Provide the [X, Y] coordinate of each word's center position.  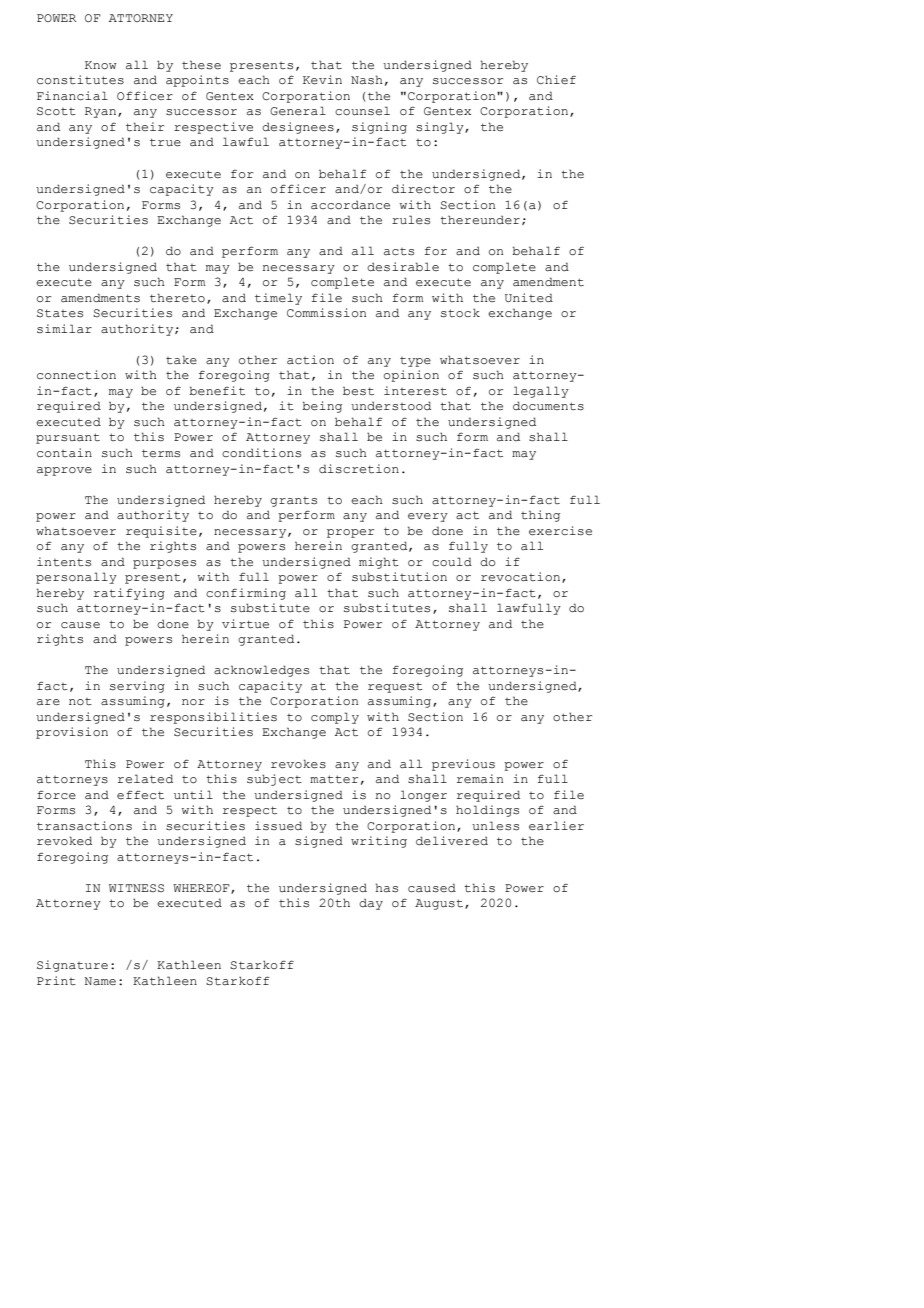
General [298, 111]
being [322, 407]
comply [335, 718]
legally [541, 392]
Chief [556, 79]
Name [100, 981]
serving [137, 687]
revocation [522, 577]
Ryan [102, 112]
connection [76, 375]
